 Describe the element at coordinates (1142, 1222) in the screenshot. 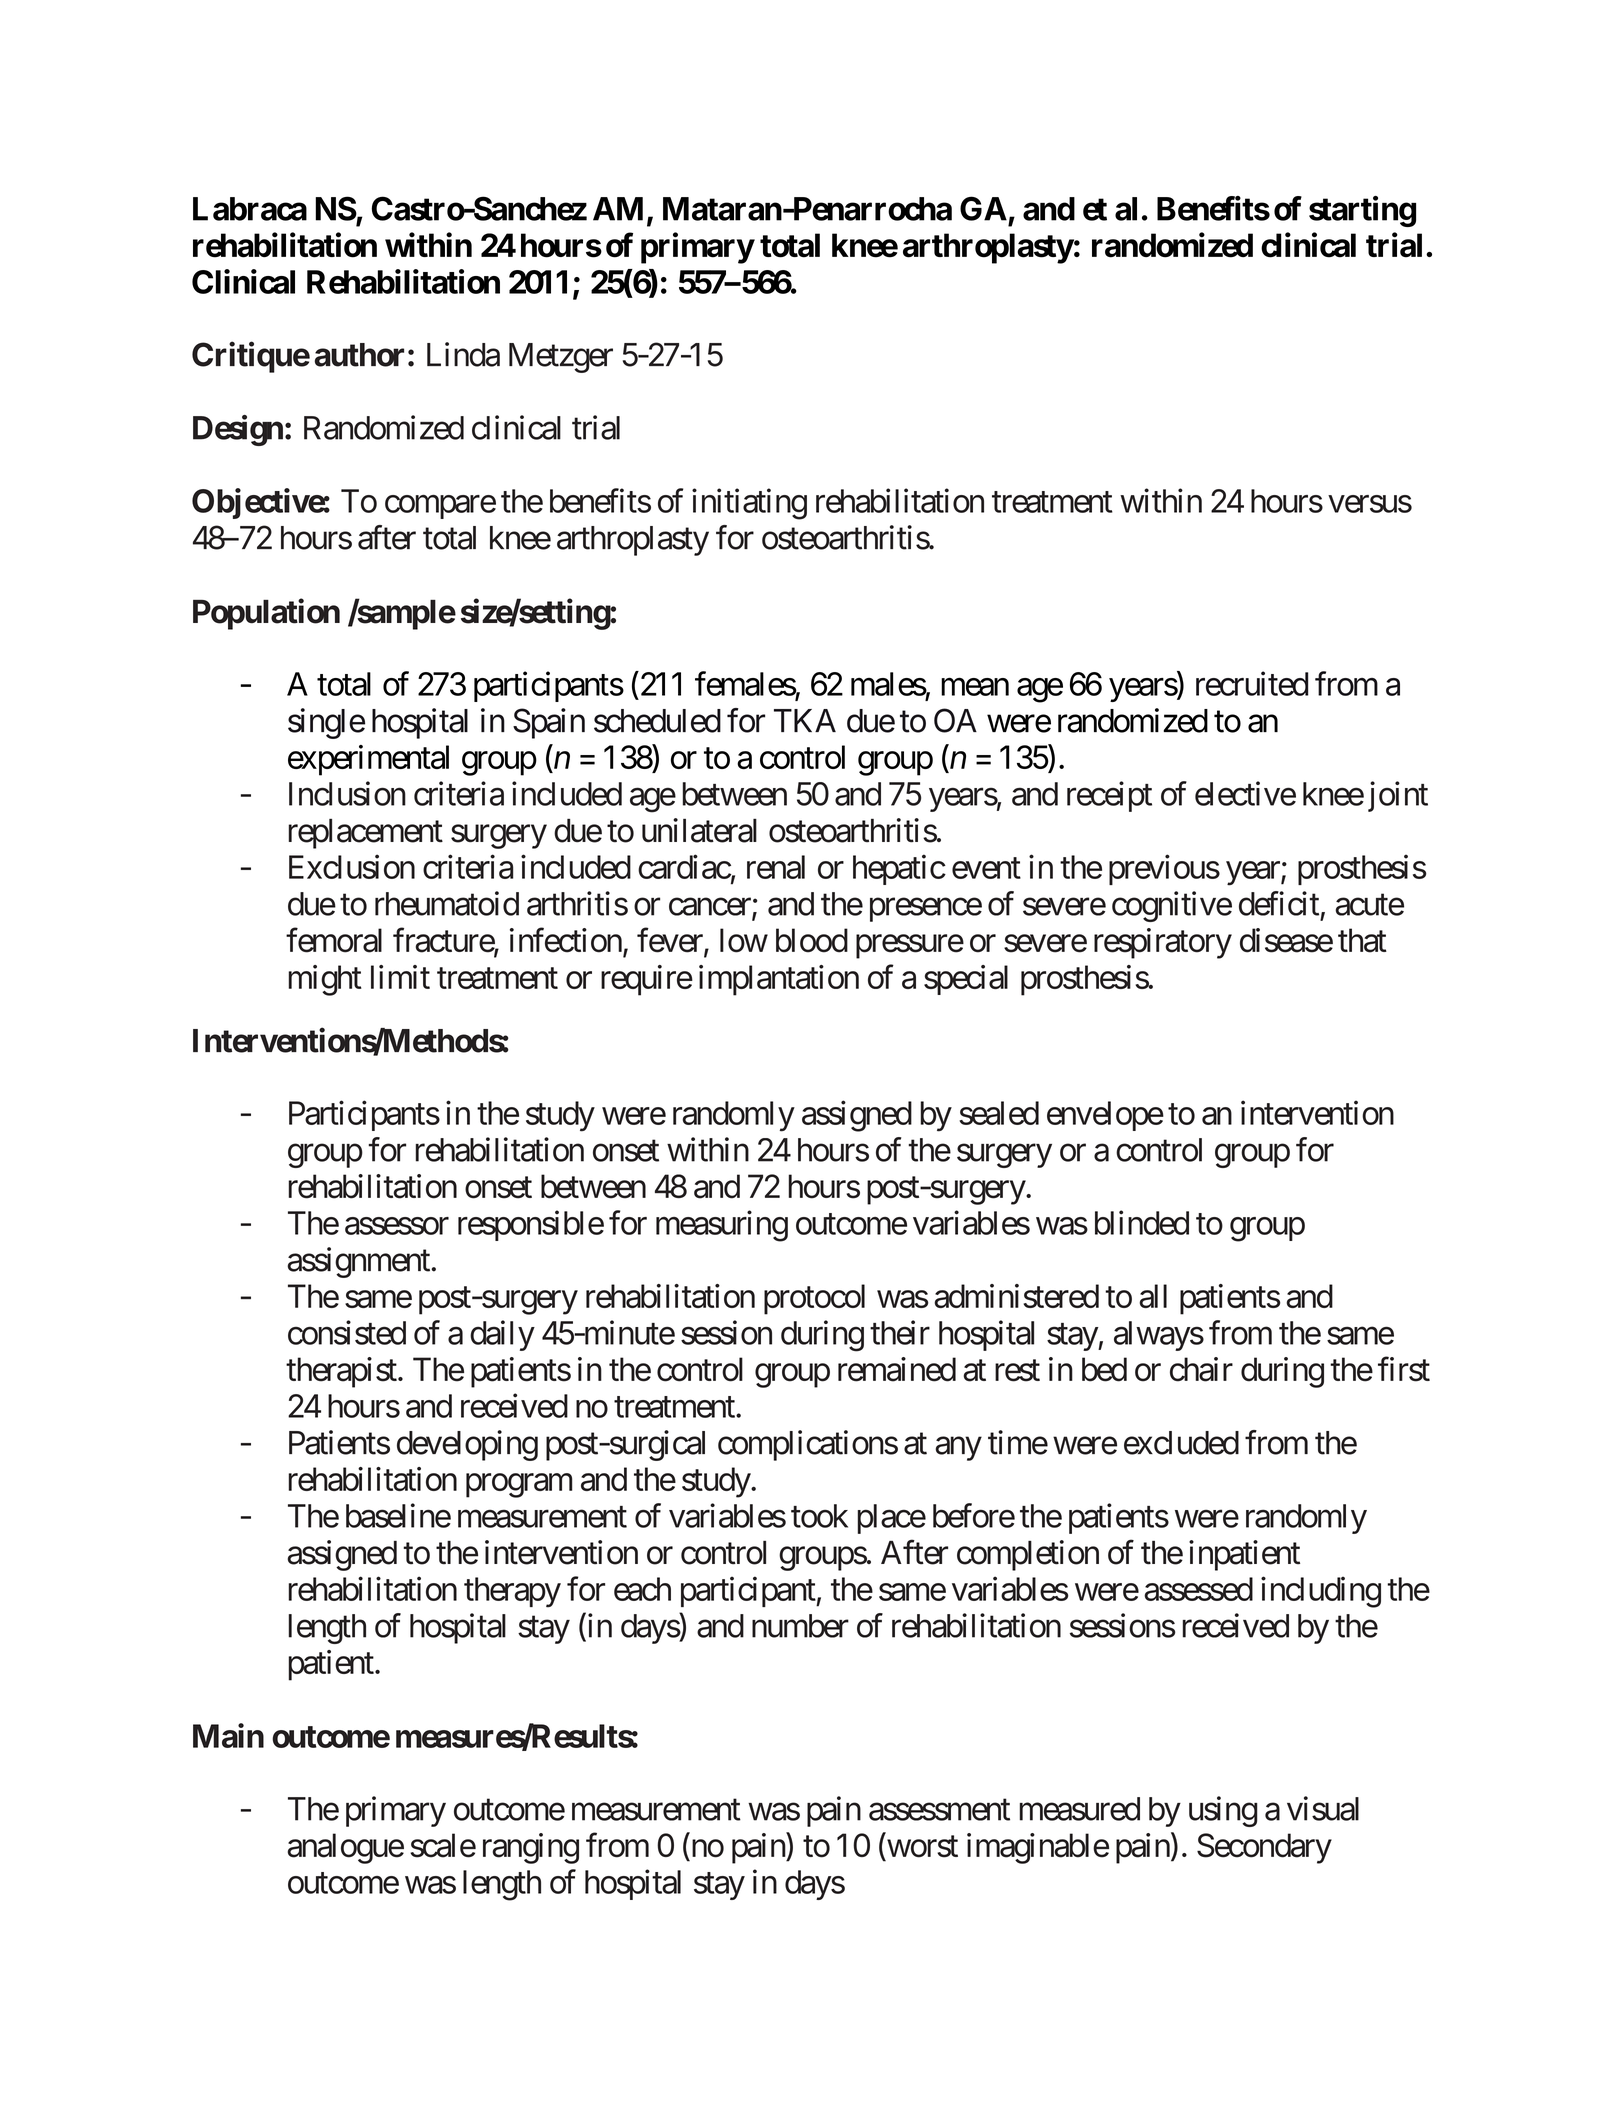

I see `blinded` at that location.
